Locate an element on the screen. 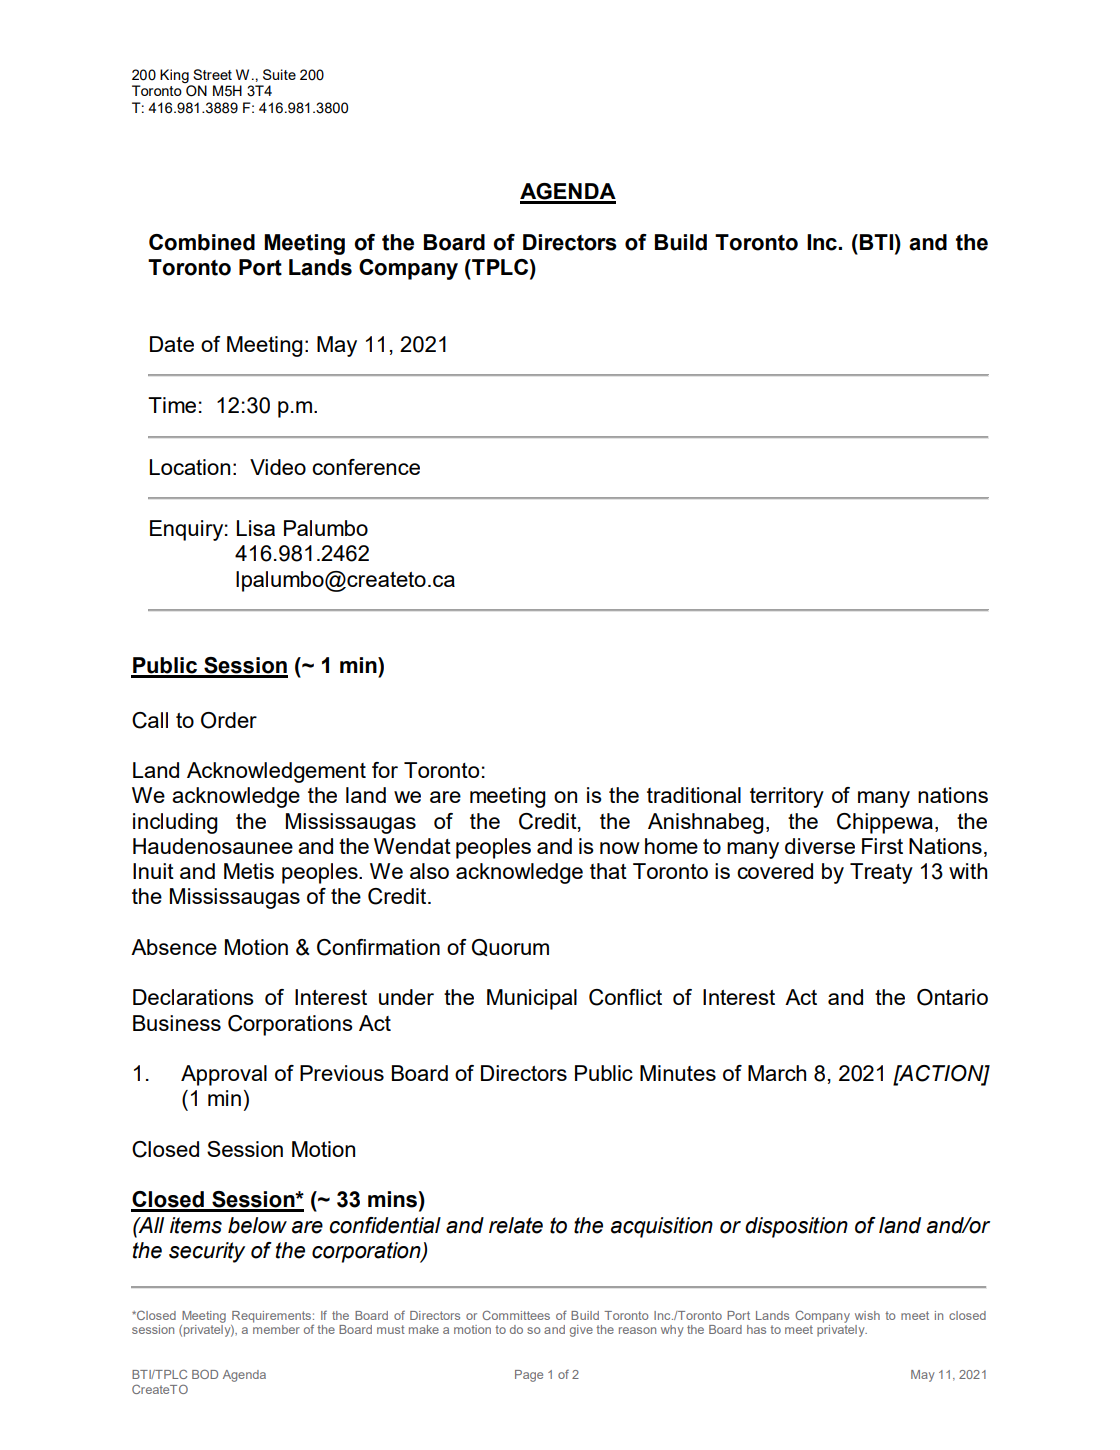 The image size is (1120, 1450). Approval is located at coordinates (224, 1075).
